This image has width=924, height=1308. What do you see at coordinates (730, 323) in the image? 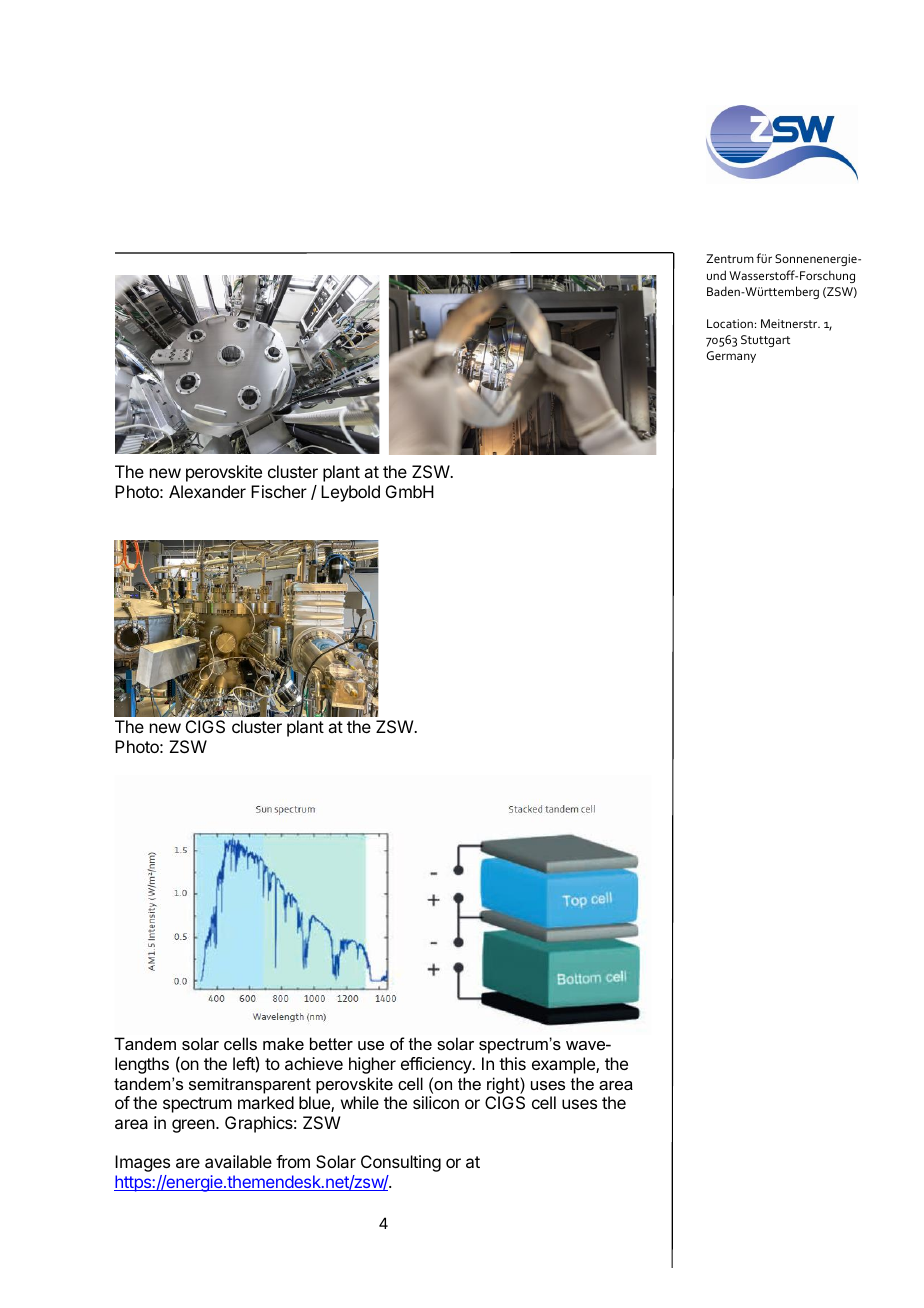
I see `Location` at bounding box center [730, 323].
